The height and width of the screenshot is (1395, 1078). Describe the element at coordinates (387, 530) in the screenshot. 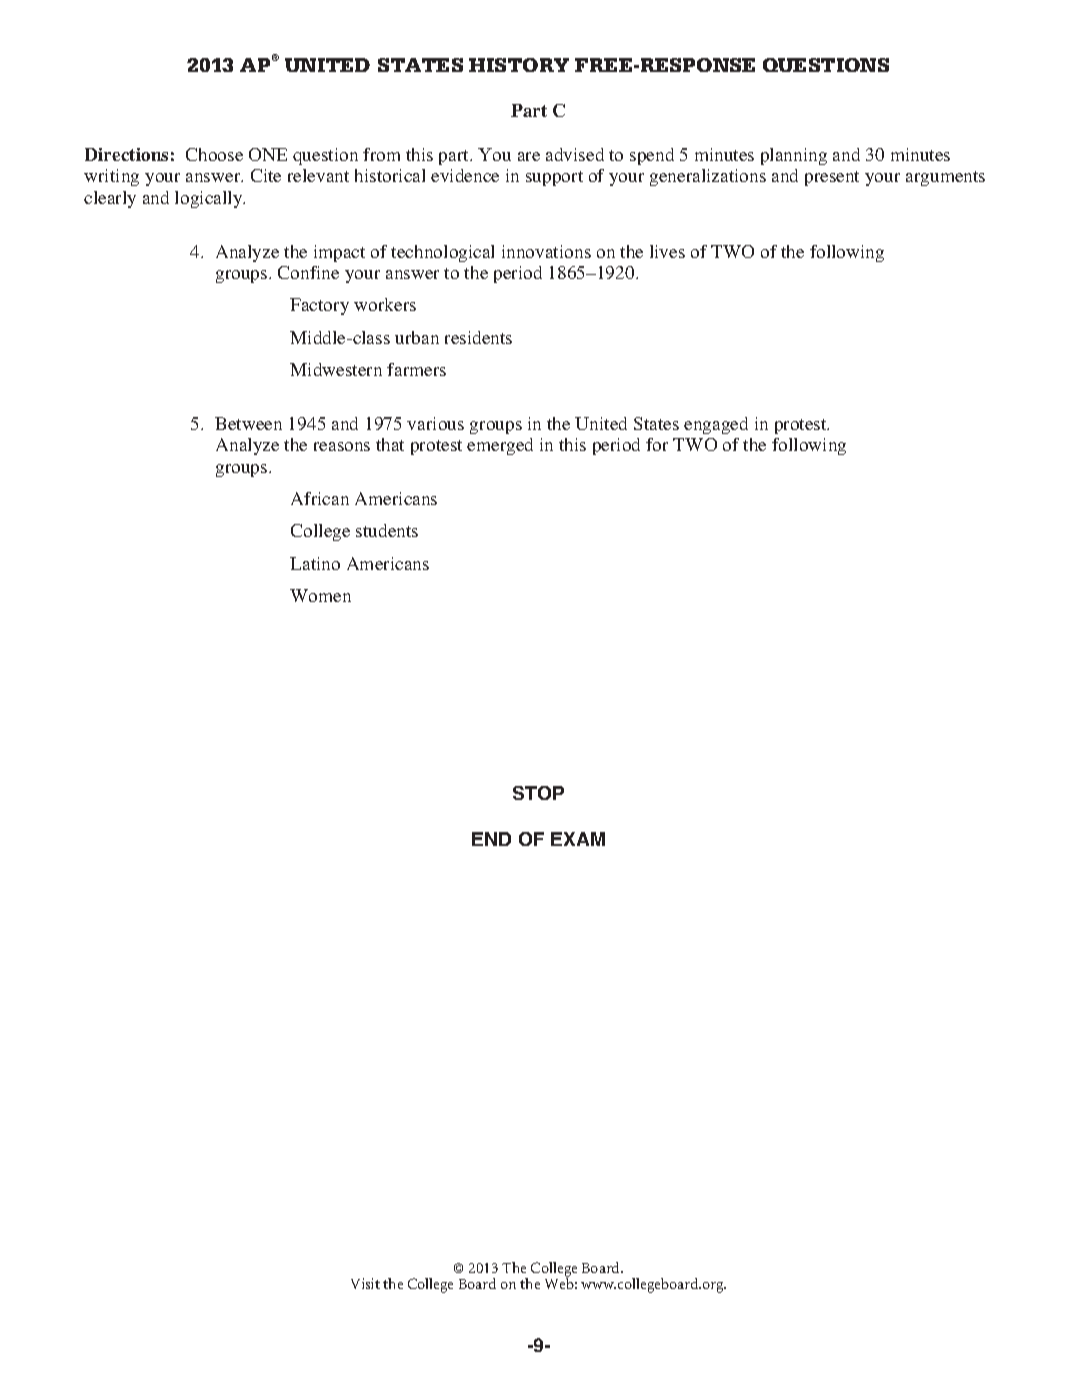

I see `students` at that location.
